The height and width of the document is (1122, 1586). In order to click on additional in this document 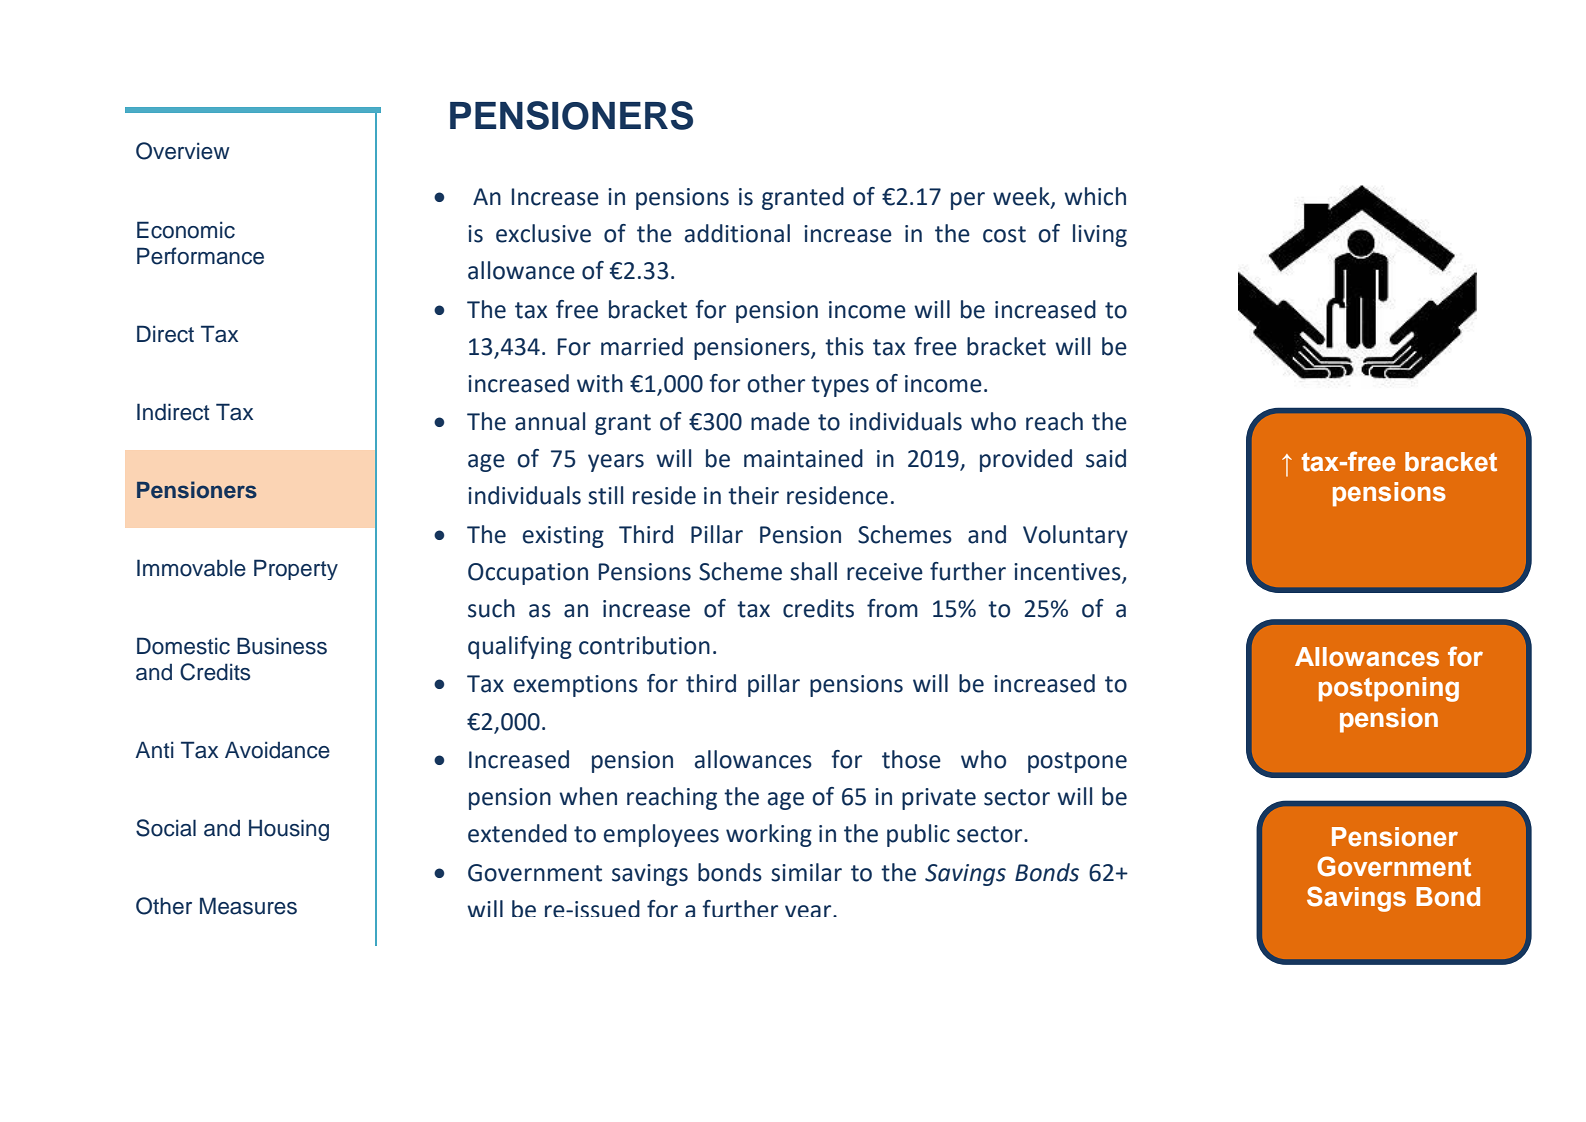, I will do `click(737, 233)`.
